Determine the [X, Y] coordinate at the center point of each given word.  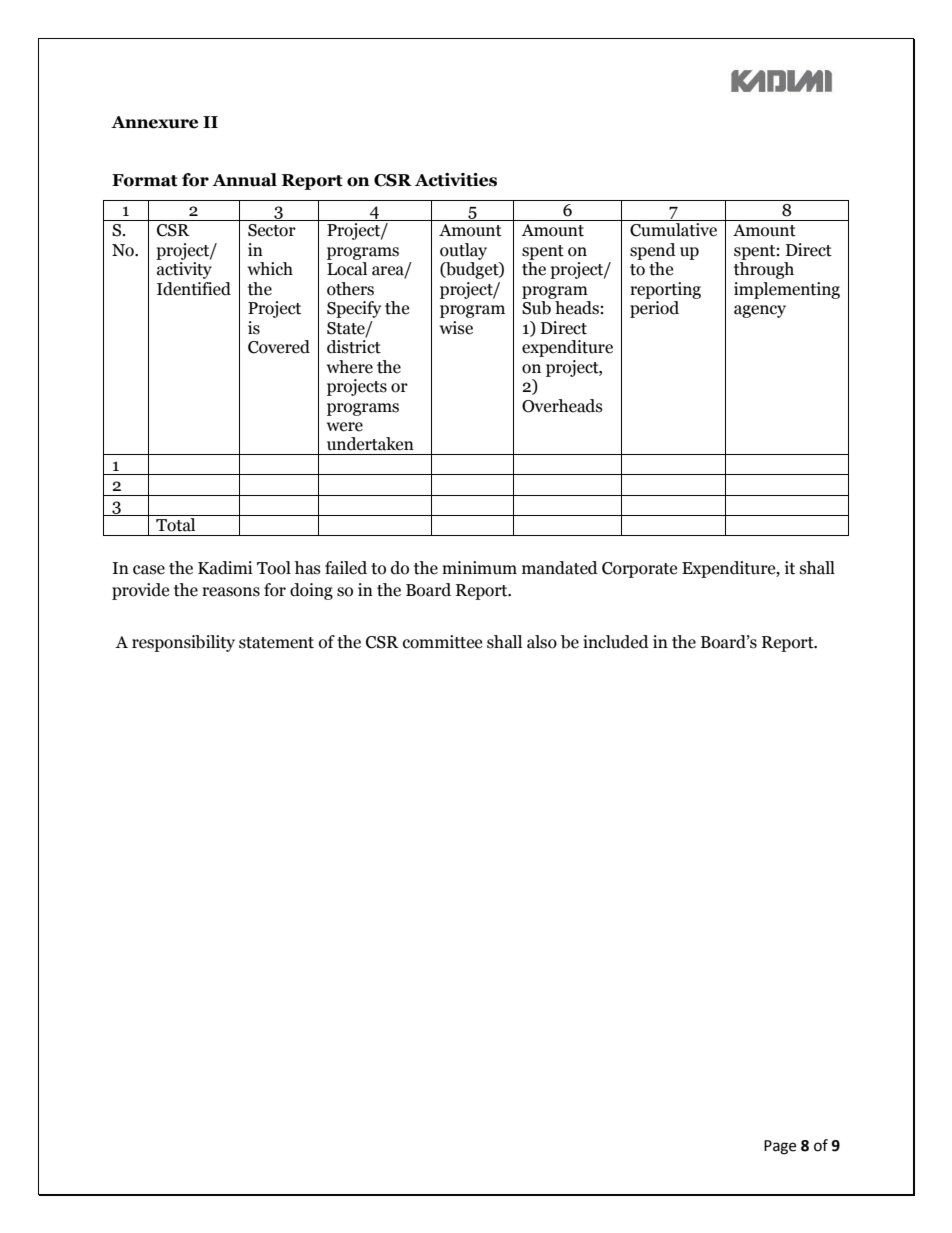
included [616, 642]
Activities [456, 180]
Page [780, 1147]
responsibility [183, 643]
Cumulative [673, 230]
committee [442, 642]
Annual [244, 180]
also [542, 642]
